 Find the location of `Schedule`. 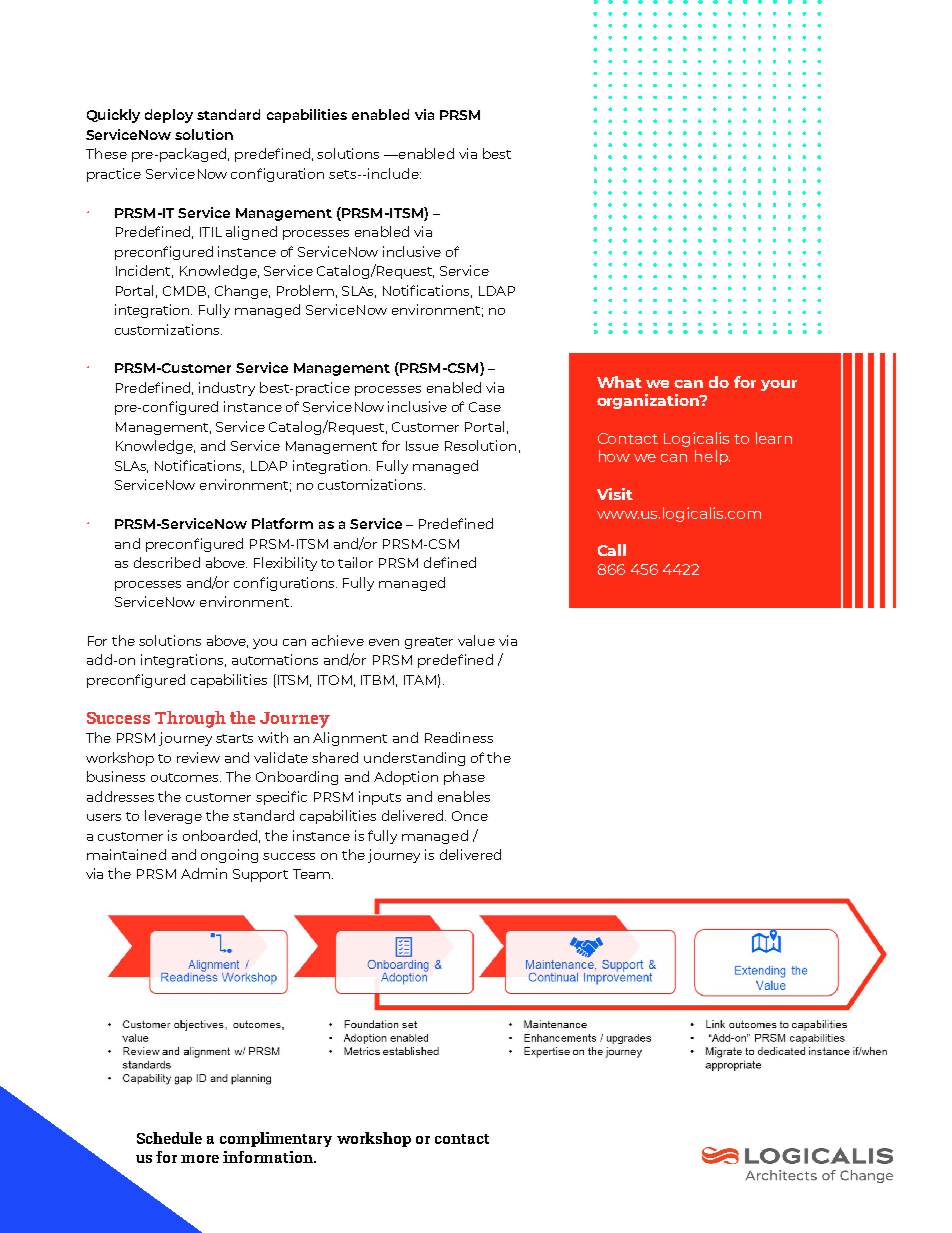

Schedule is located at coordinates (169, 1138).
